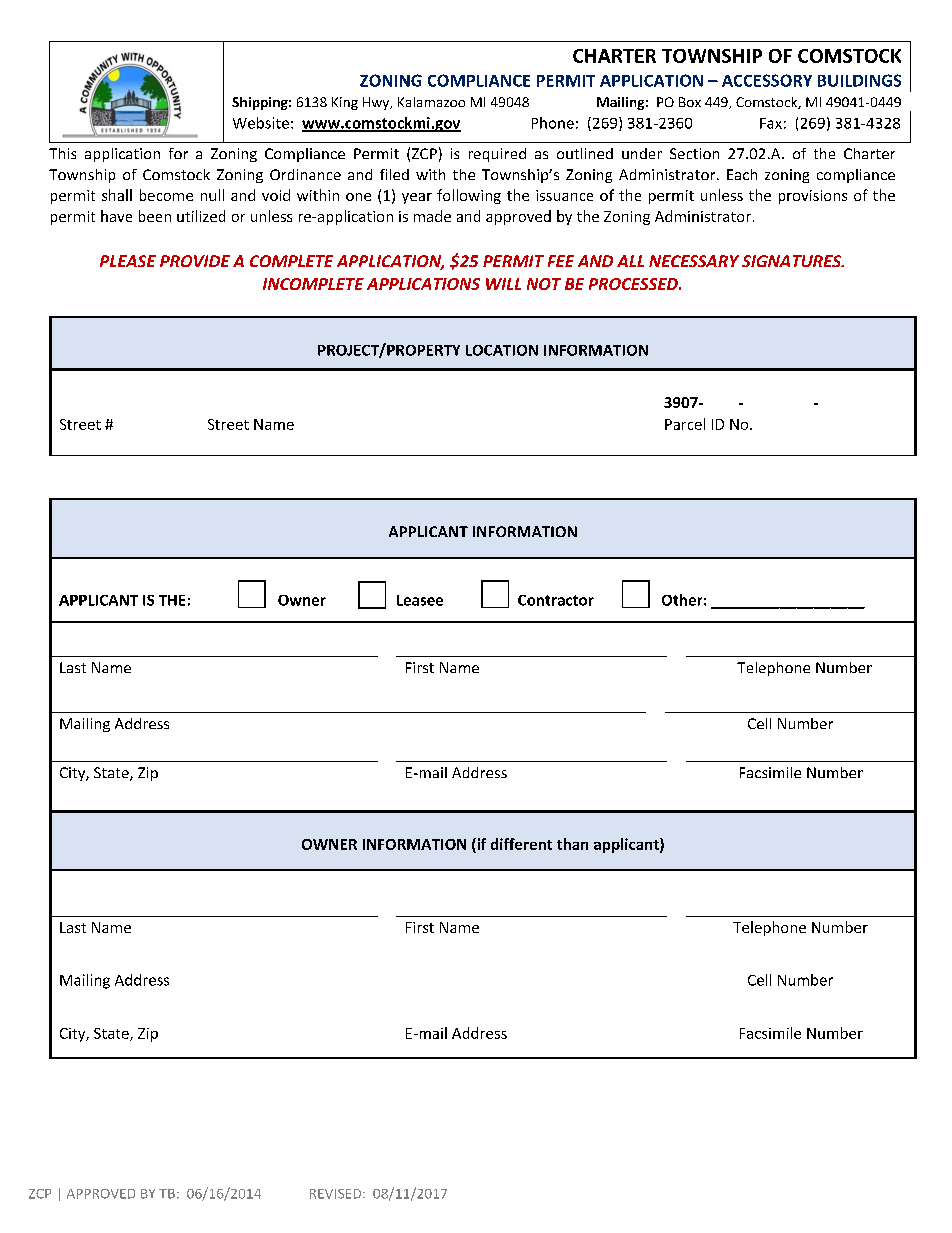  What do you see at coordinates (771, 123) in the image?
I see `Fax` at bounding box center [771, 123].
